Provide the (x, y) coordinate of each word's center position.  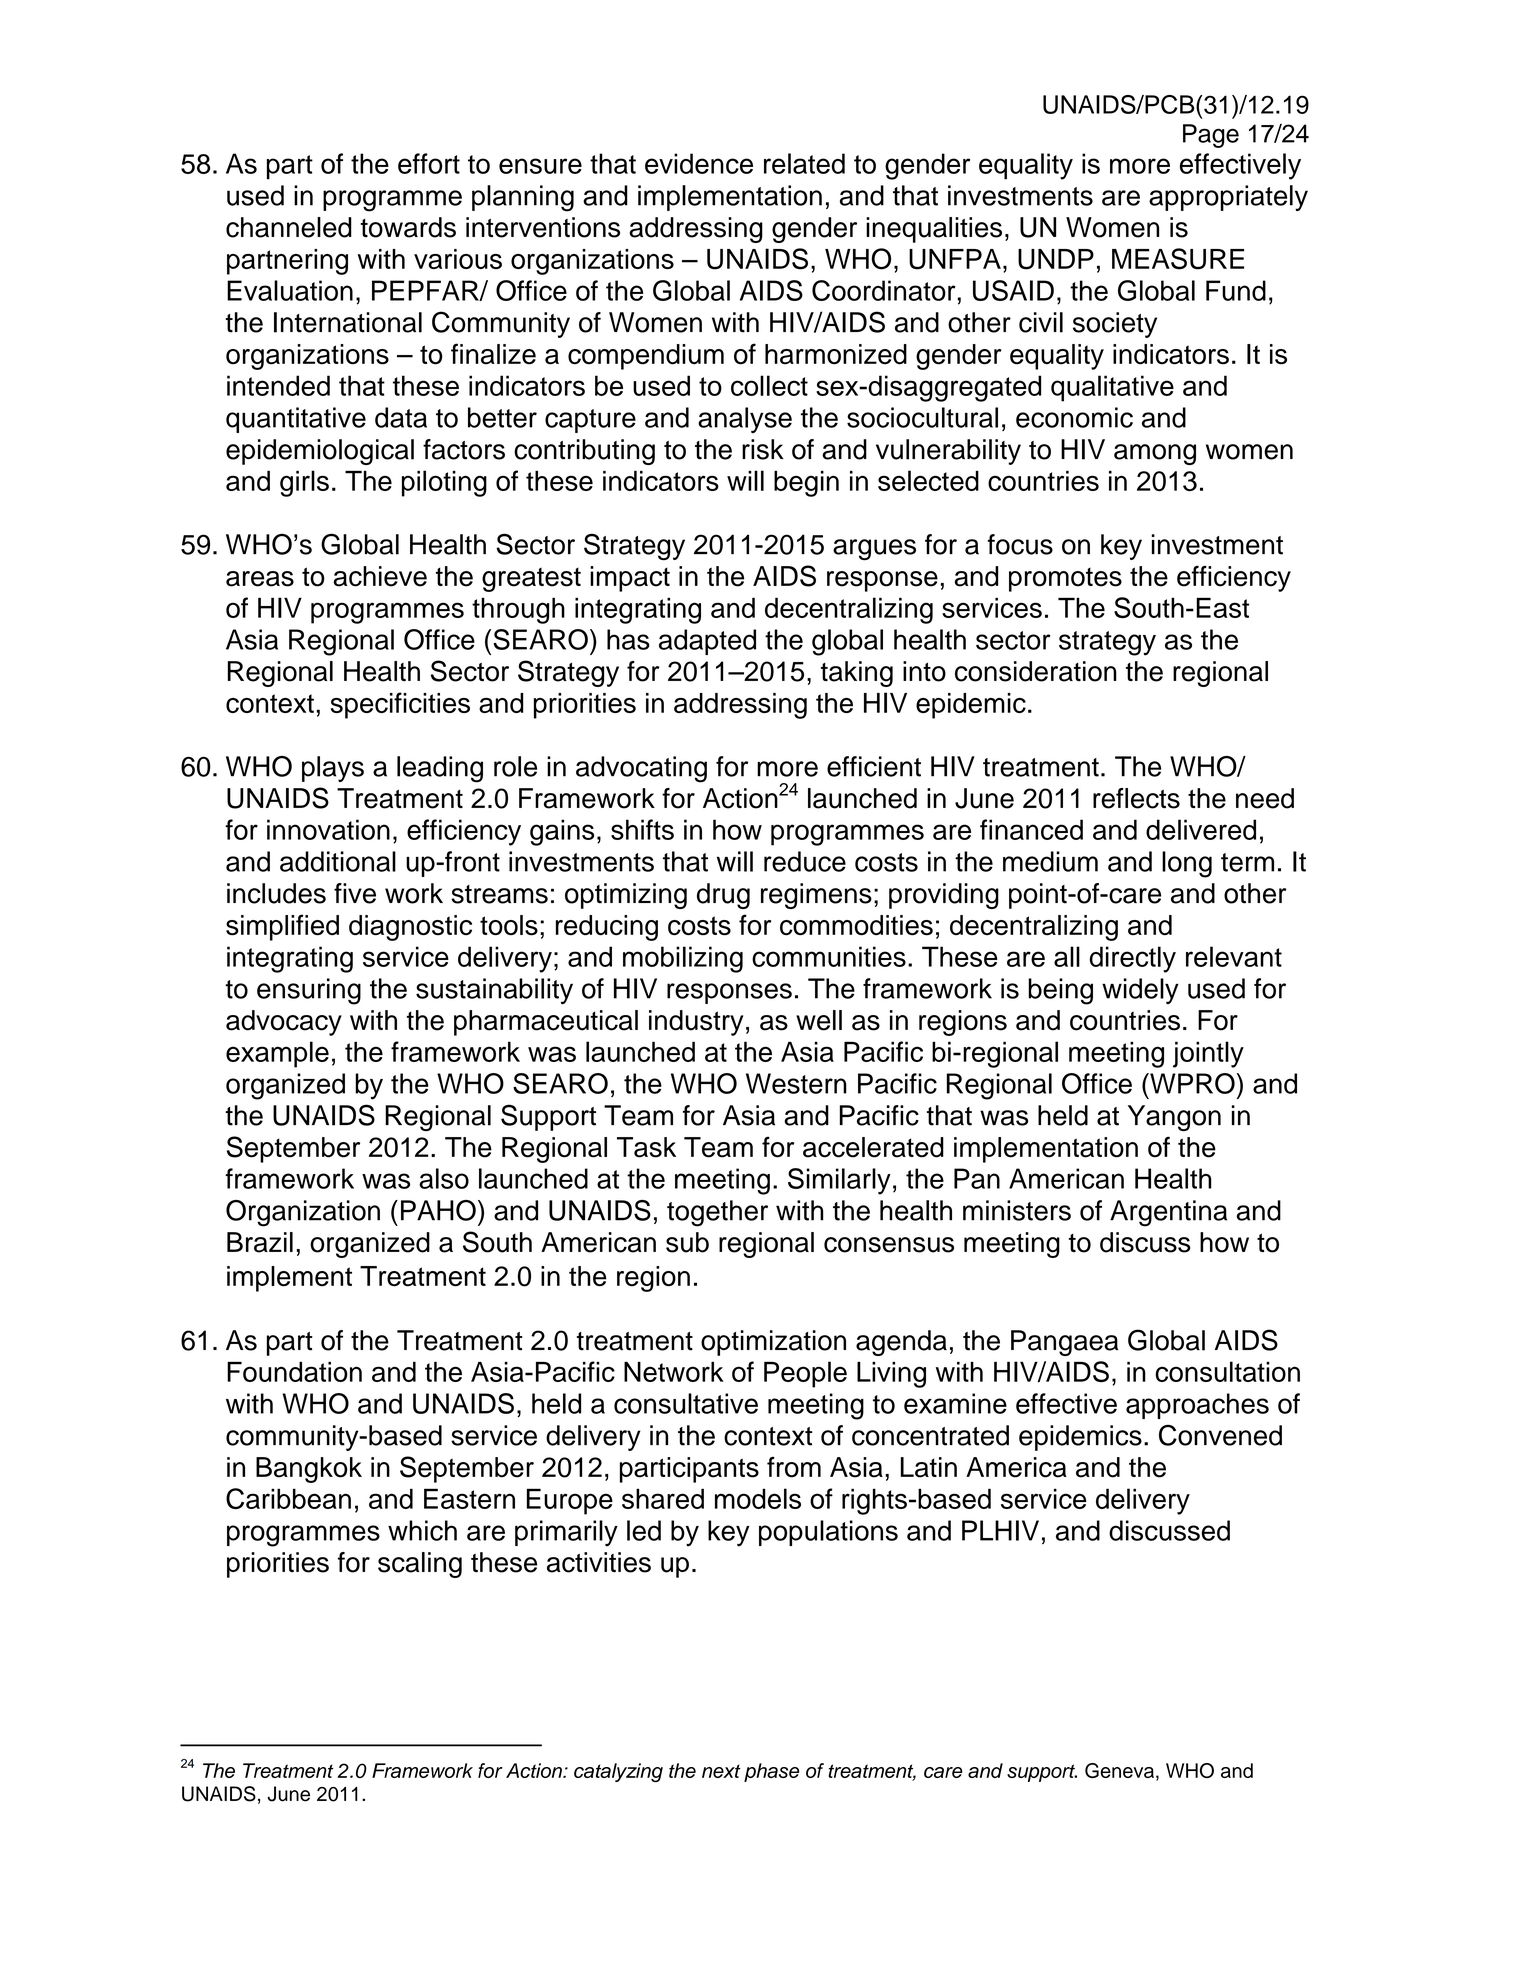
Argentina (1168, 1213)
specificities (400, 705)
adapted (707, 642)
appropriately (1228, 198)
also (444, 1178)
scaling (420, 1565)
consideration (1036, 671)
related (804, 163)
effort (429, 163)
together (717, 1213)
